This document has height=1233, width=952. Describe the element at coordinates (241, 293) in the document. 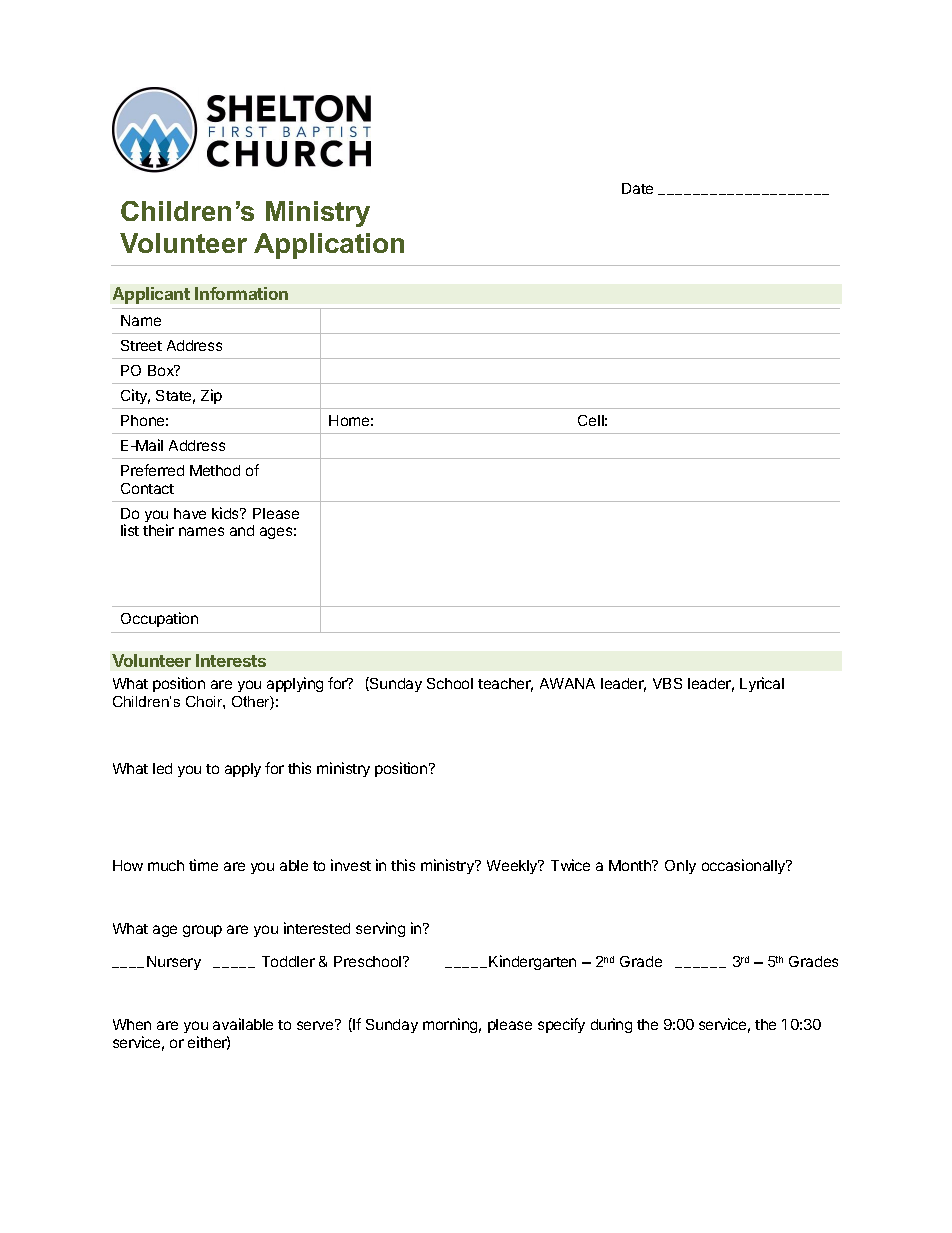

I see `Information` at that location.
